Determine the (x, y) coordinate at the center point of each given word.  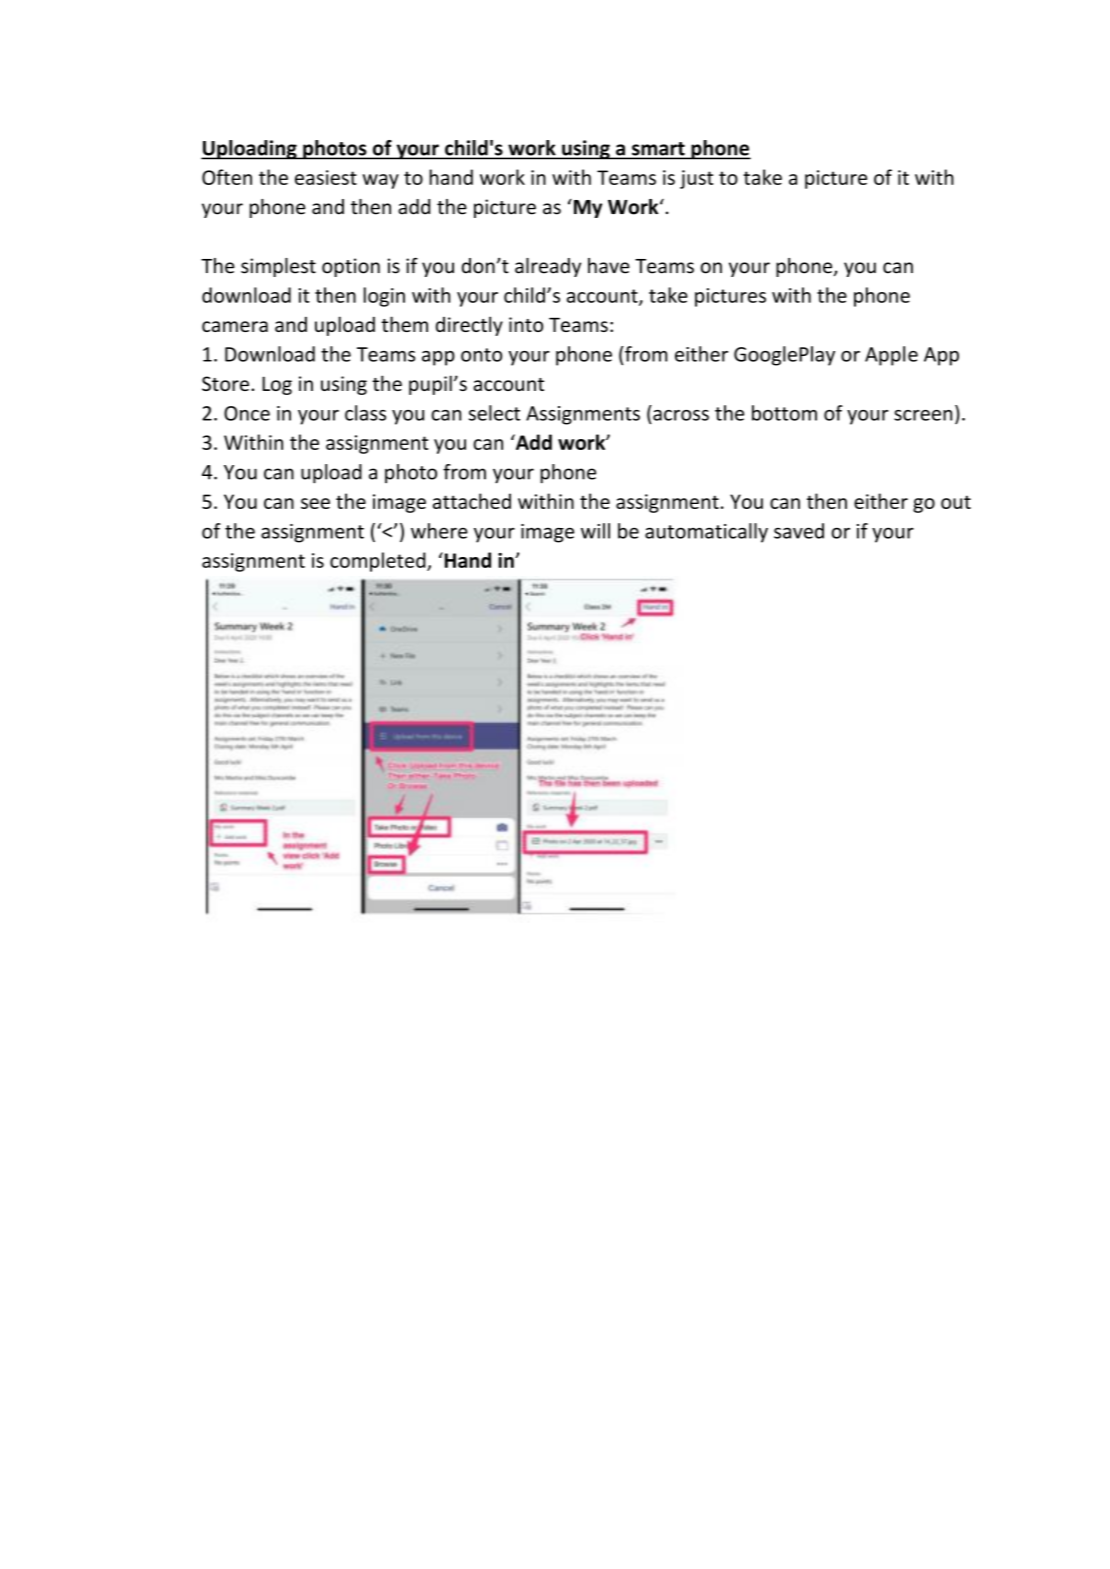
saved (799, 531)
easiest (326, 177)
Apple (891, 356)
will (595, 531)
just (696, 179)
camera (235, 326)
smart (658, 150)
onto (481, 355)
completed (379, 562)
